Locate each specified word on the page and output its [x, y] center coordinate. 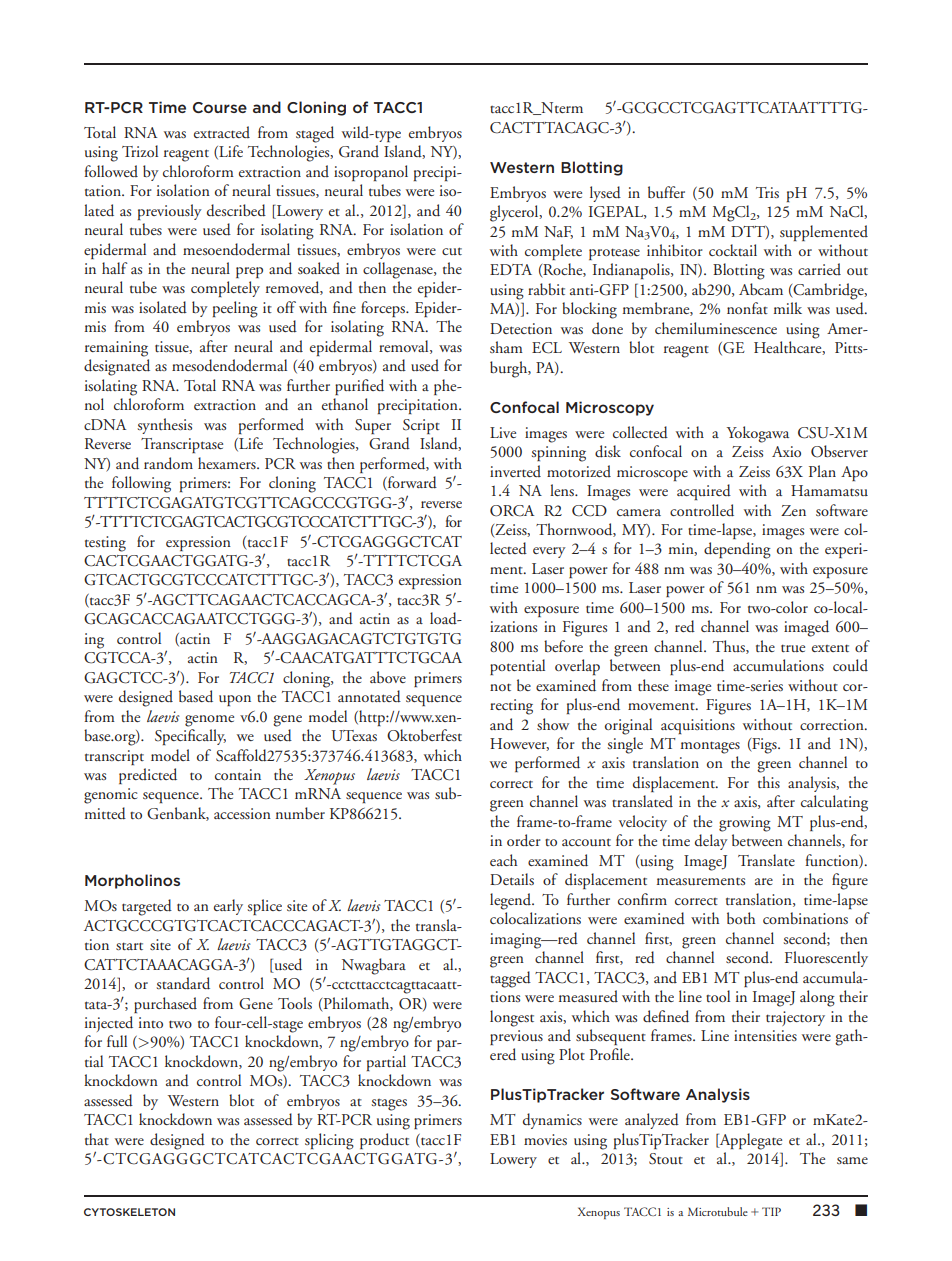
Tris [767, 192]
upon [235, 700]
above [388, 677]
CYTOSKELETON [129, 1212]
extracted [222, 132]
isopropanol [371, 173]
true [793, 648]
